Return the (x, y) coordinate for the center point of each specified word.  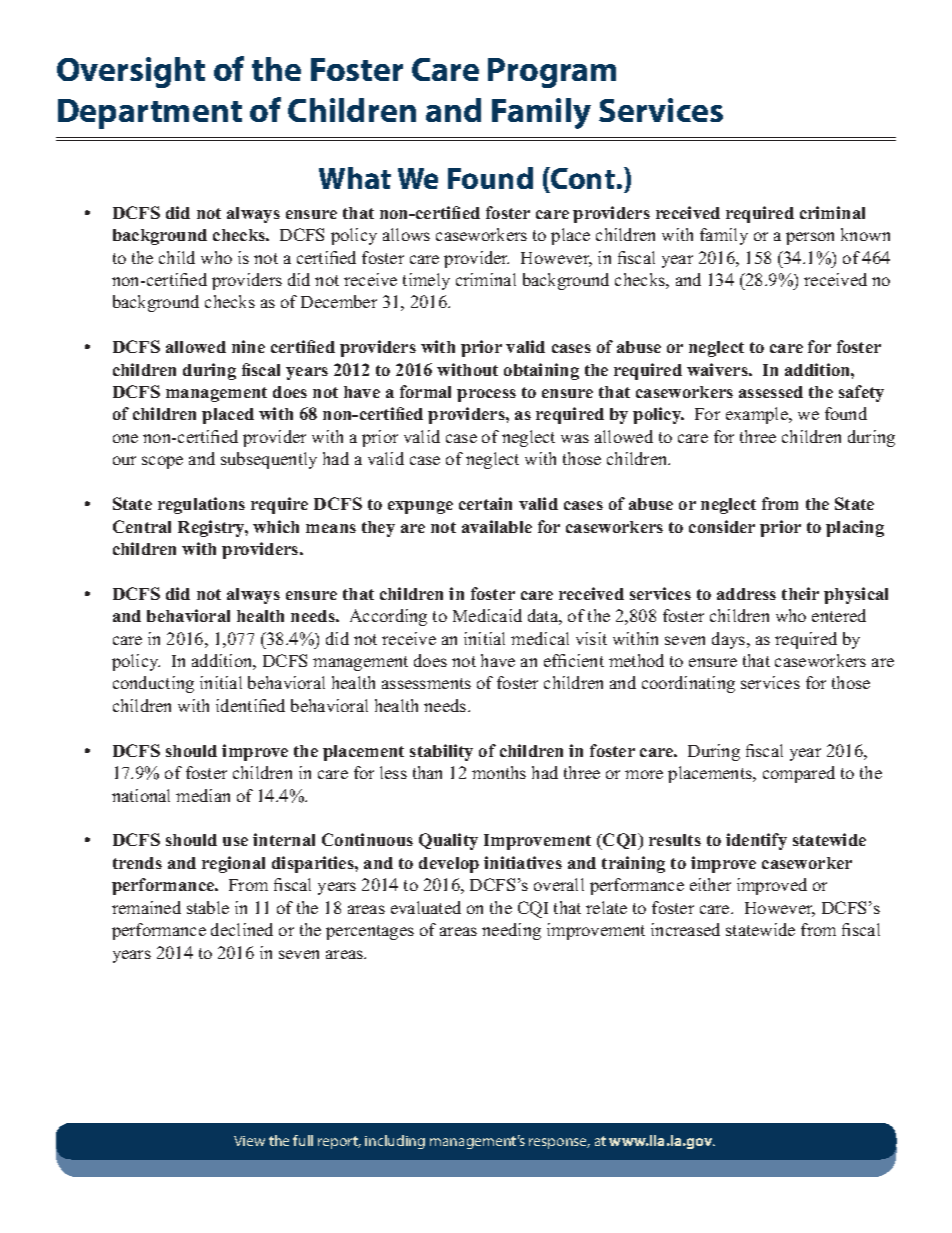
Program (552, 73)
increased (685, 929)
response (559, 1143)
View (249, 1141)
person (810, 238)
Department (150, 114)
